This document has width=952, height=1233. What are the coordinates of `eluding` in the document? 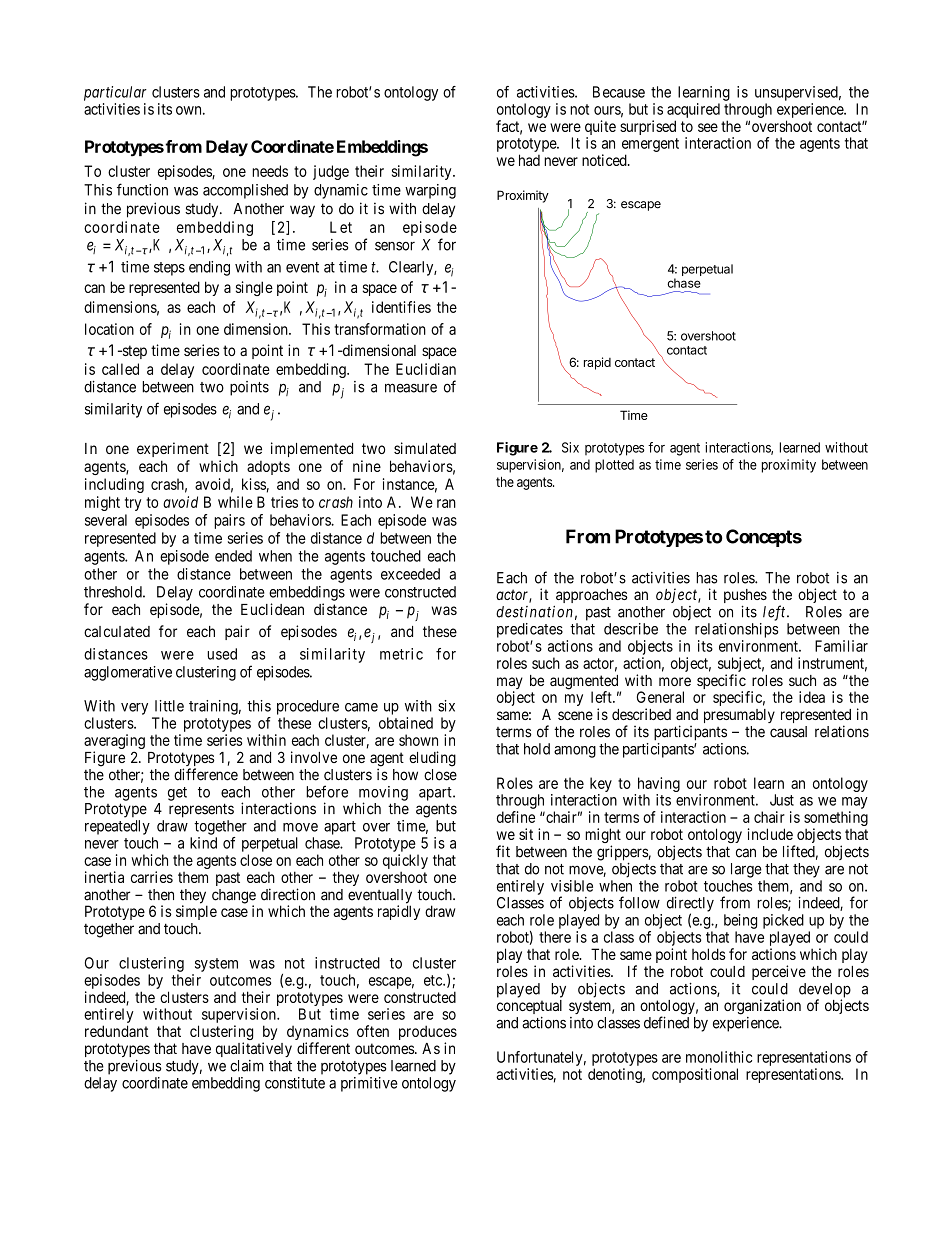 It's located at (432, 759).
